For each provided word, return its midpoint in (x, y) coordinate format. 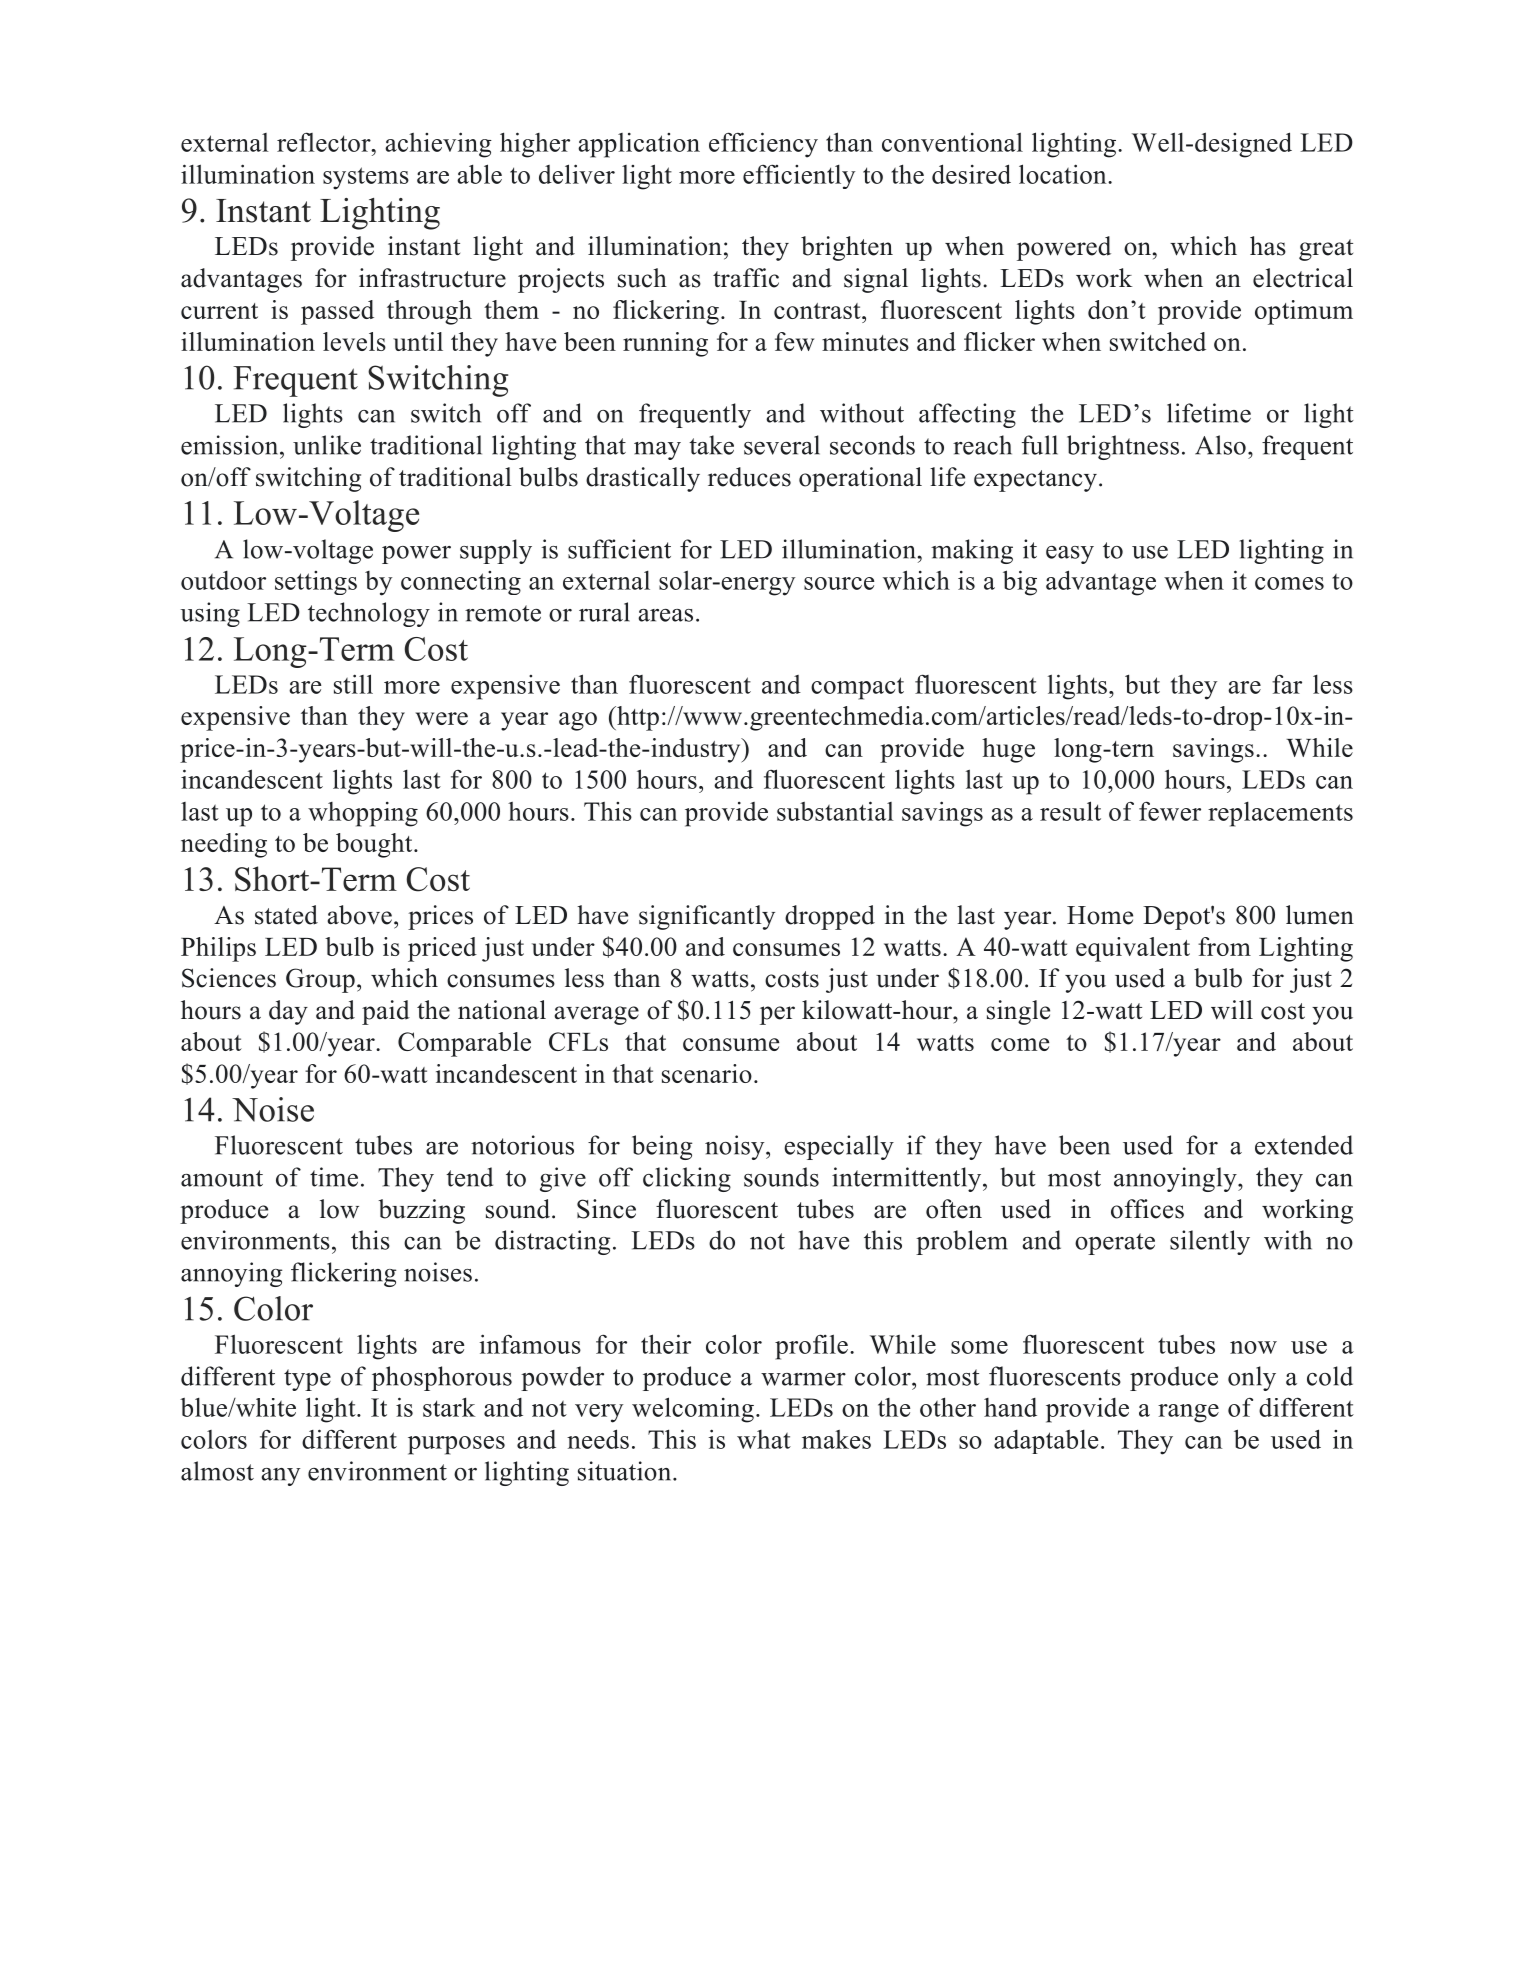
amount (222, 1178)
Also (1220, 445)
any (280, 1477)
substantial (835, 811)
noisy (736, 1147)
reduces (749, 477)
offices (1147, 1209)
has (1268, 246)
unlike (327, 445)
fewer (1170, 811)
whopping (363, 814)
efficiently (799, 176)
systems (366, 178)
